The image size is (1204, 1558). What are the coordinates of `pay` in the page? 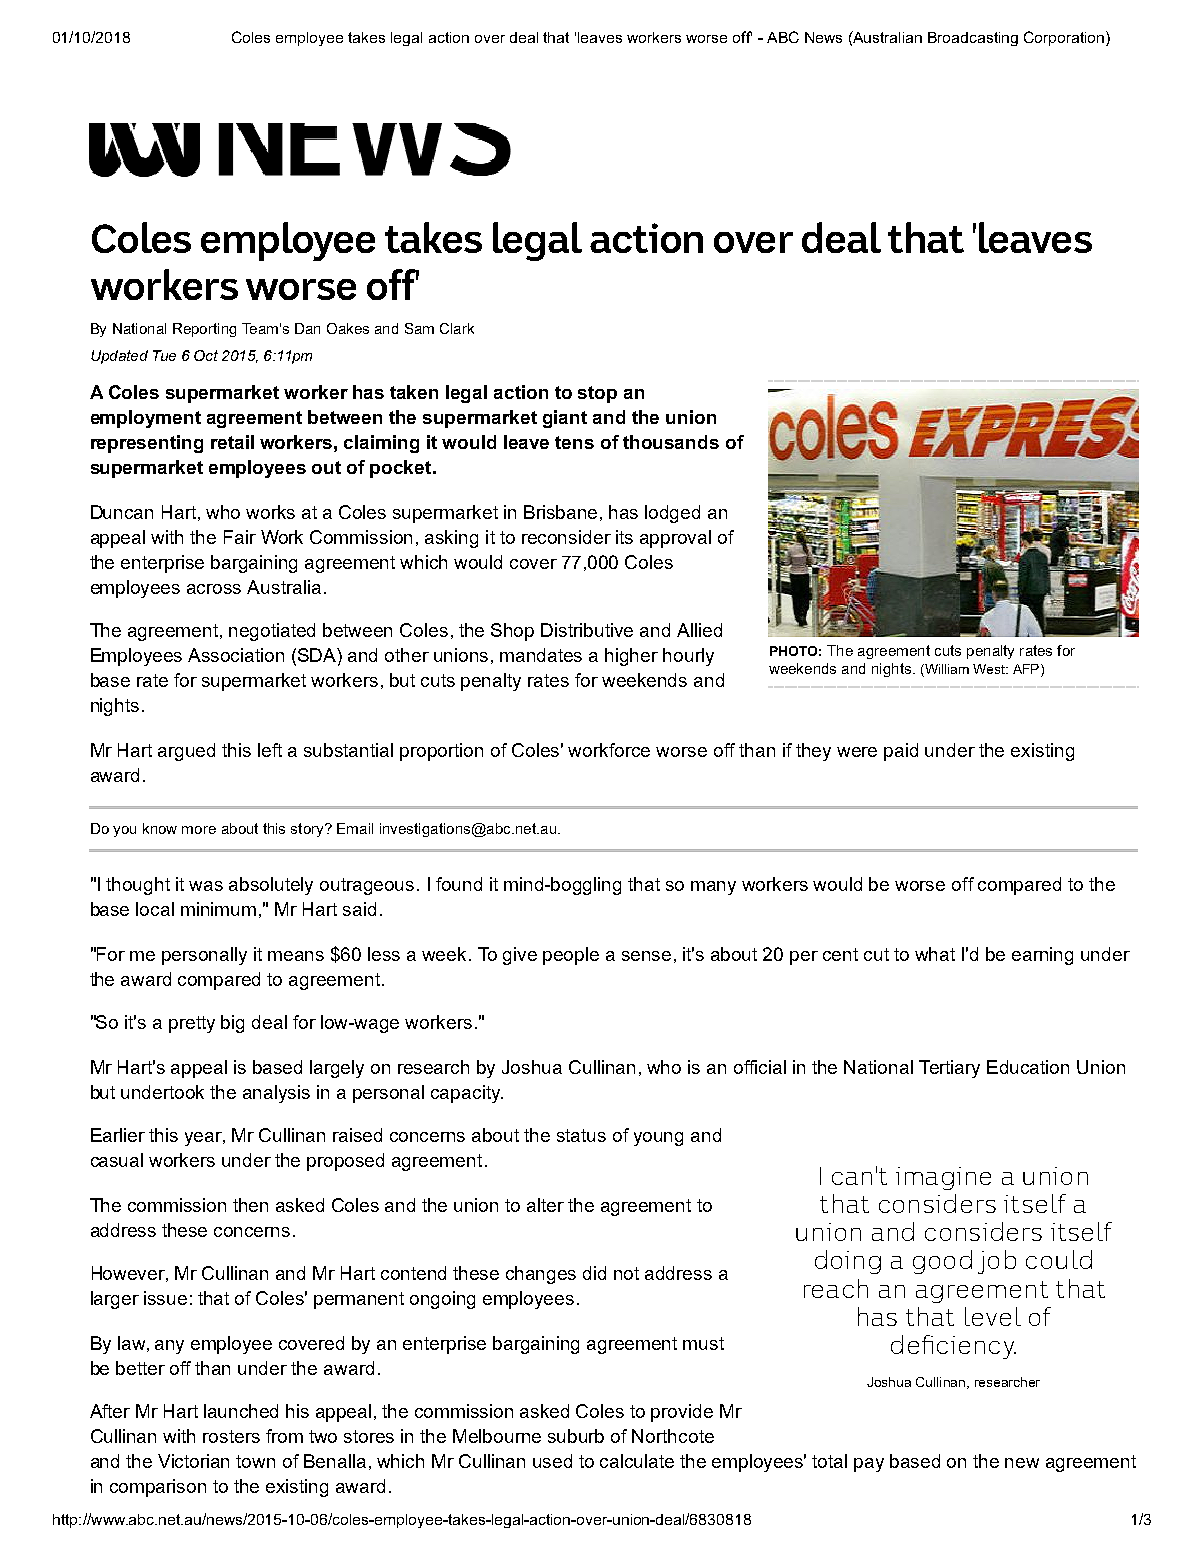 It's located at (869, 1465).
